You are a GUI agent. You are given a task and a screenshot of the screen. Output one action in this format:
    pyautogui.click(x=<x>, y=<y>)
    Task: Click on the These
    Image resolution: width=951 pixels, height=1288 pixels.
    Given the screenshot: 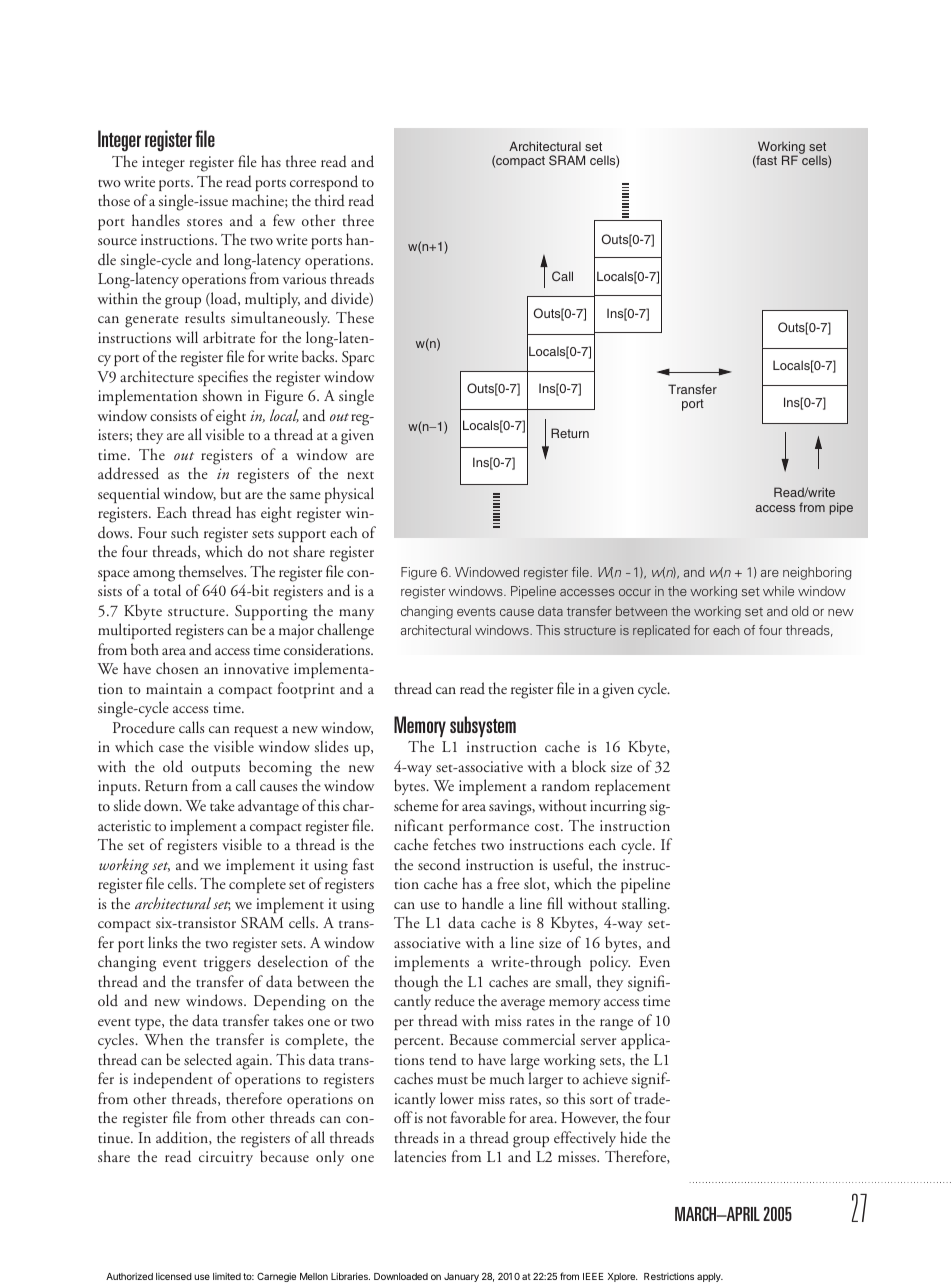 What is the action you would take?
    pyautogui.click(x=355, y=317)
